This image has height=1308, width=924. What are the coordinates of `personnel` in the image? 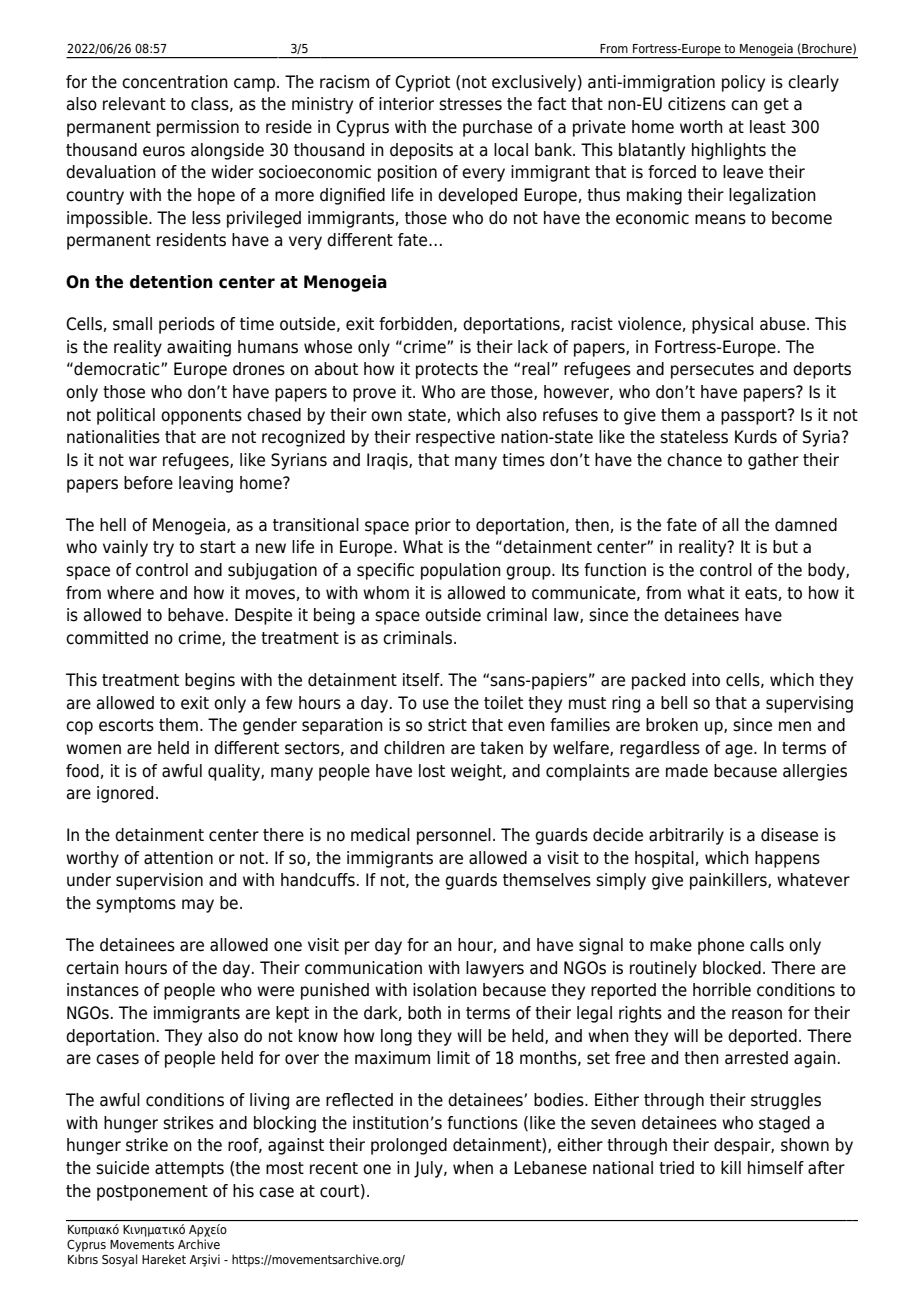 It's located at (454, 836).
